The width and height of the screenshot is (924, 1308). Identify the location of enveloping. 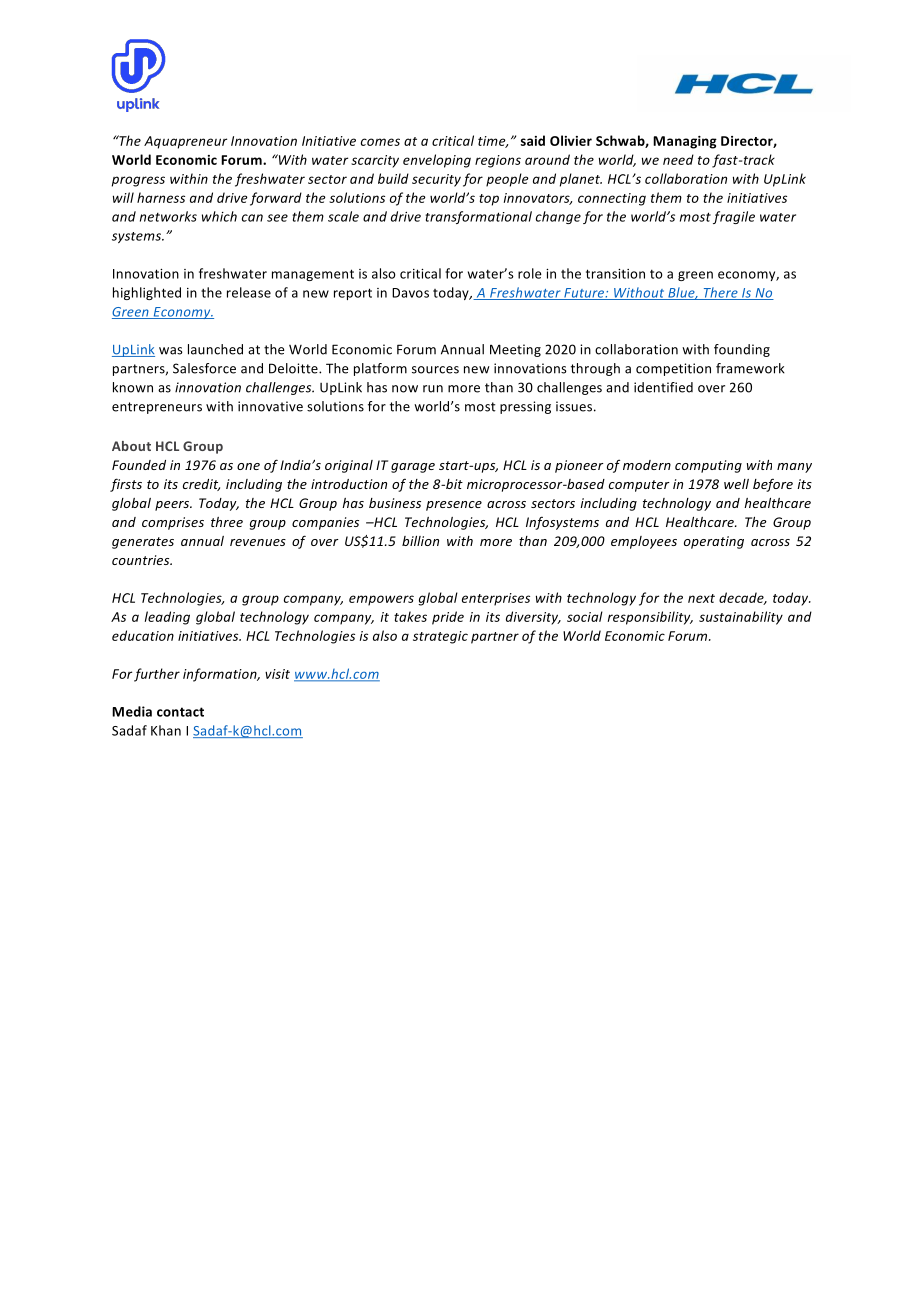
(437, 161).
